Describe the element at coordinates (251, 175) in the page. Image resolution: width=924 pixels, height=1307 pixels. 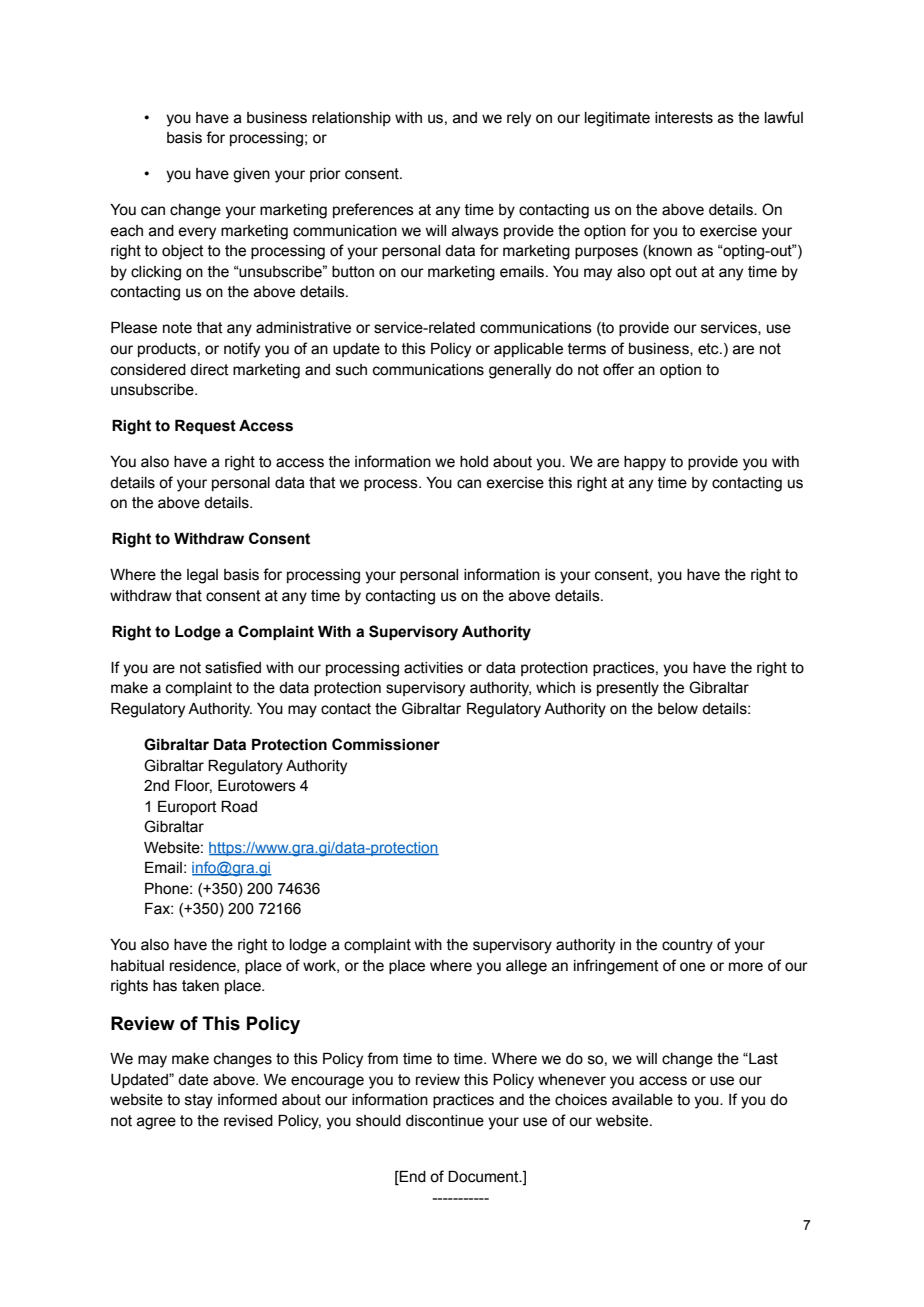
I see `given` at that location.
